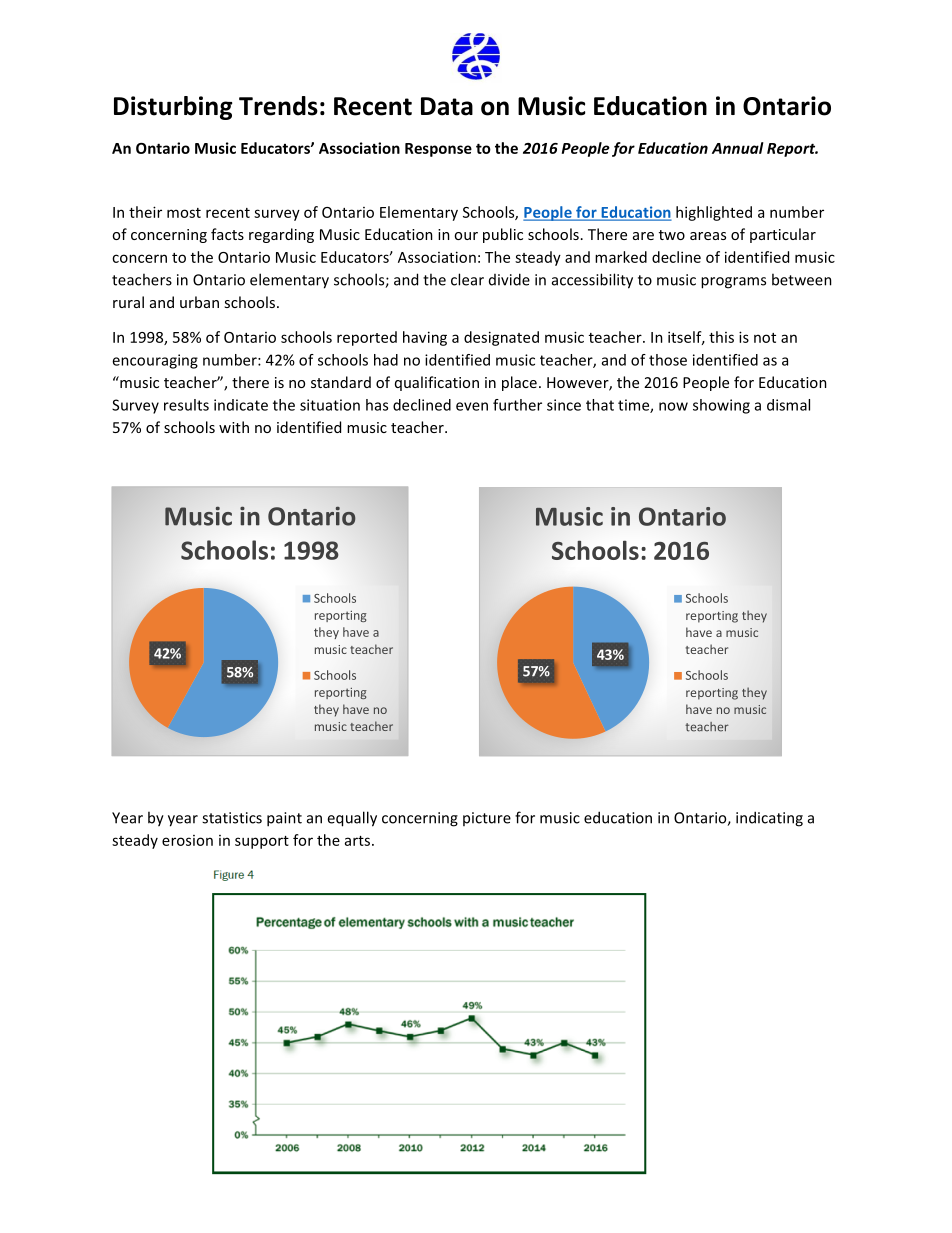 This screenshot has width=952, height=1233. I want to click on erosion, so click(187, 840).
